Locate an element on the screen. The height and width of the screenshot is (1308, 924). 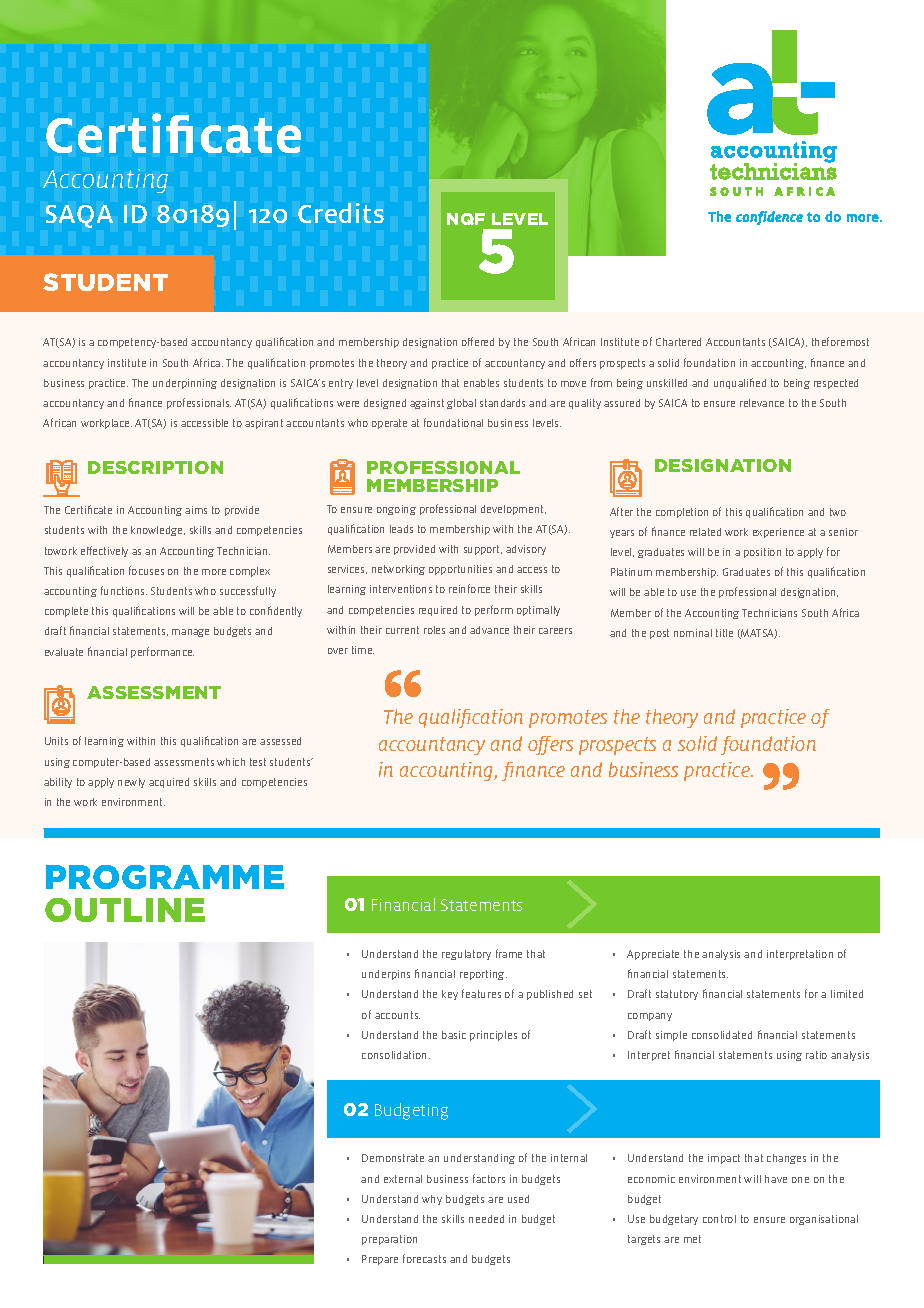
acquired is located at coordinates (169, 783).
